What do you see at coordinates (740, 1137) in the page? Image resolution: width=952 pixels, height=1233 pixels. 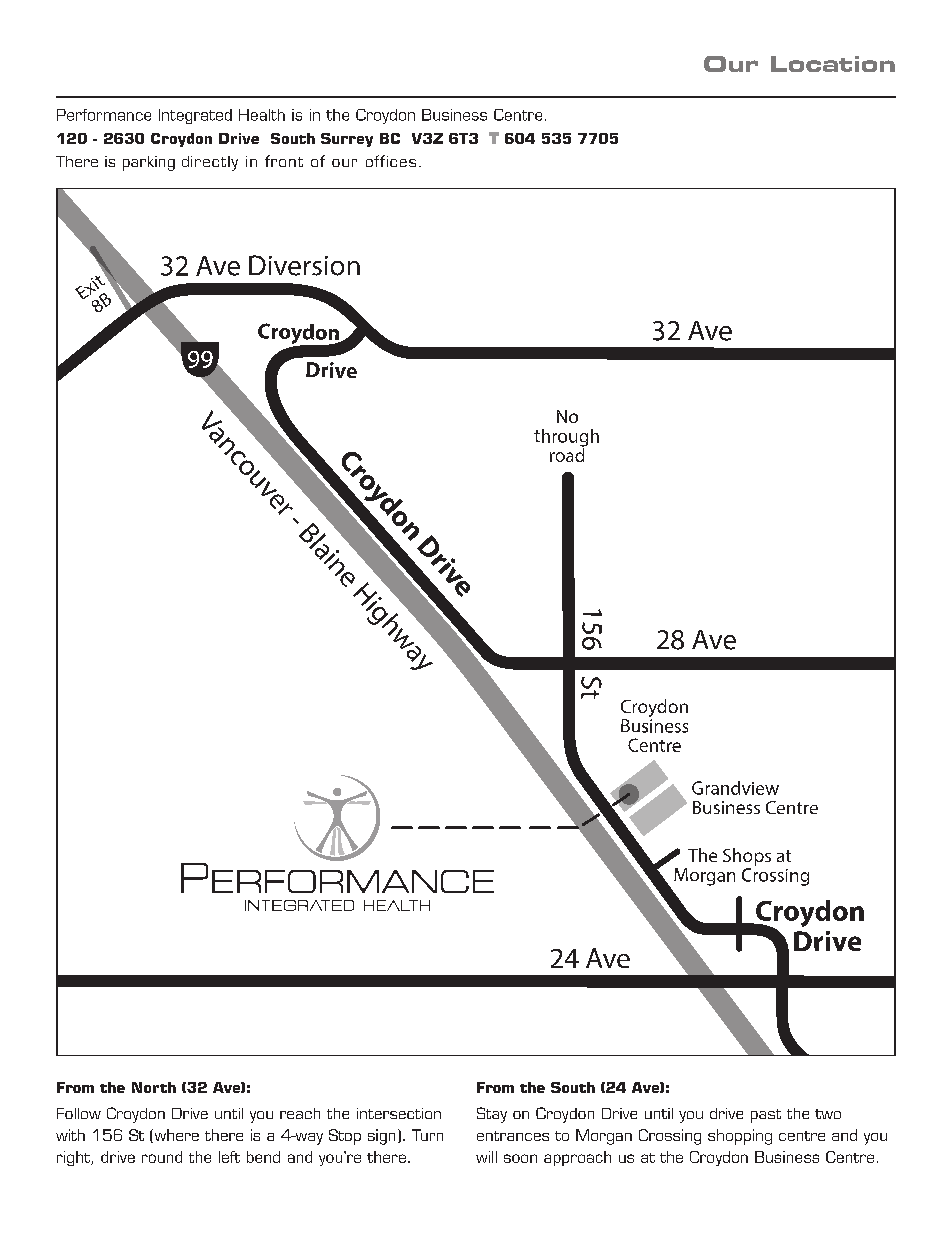 I see `shopping` at bounding box center [740, 1137].
